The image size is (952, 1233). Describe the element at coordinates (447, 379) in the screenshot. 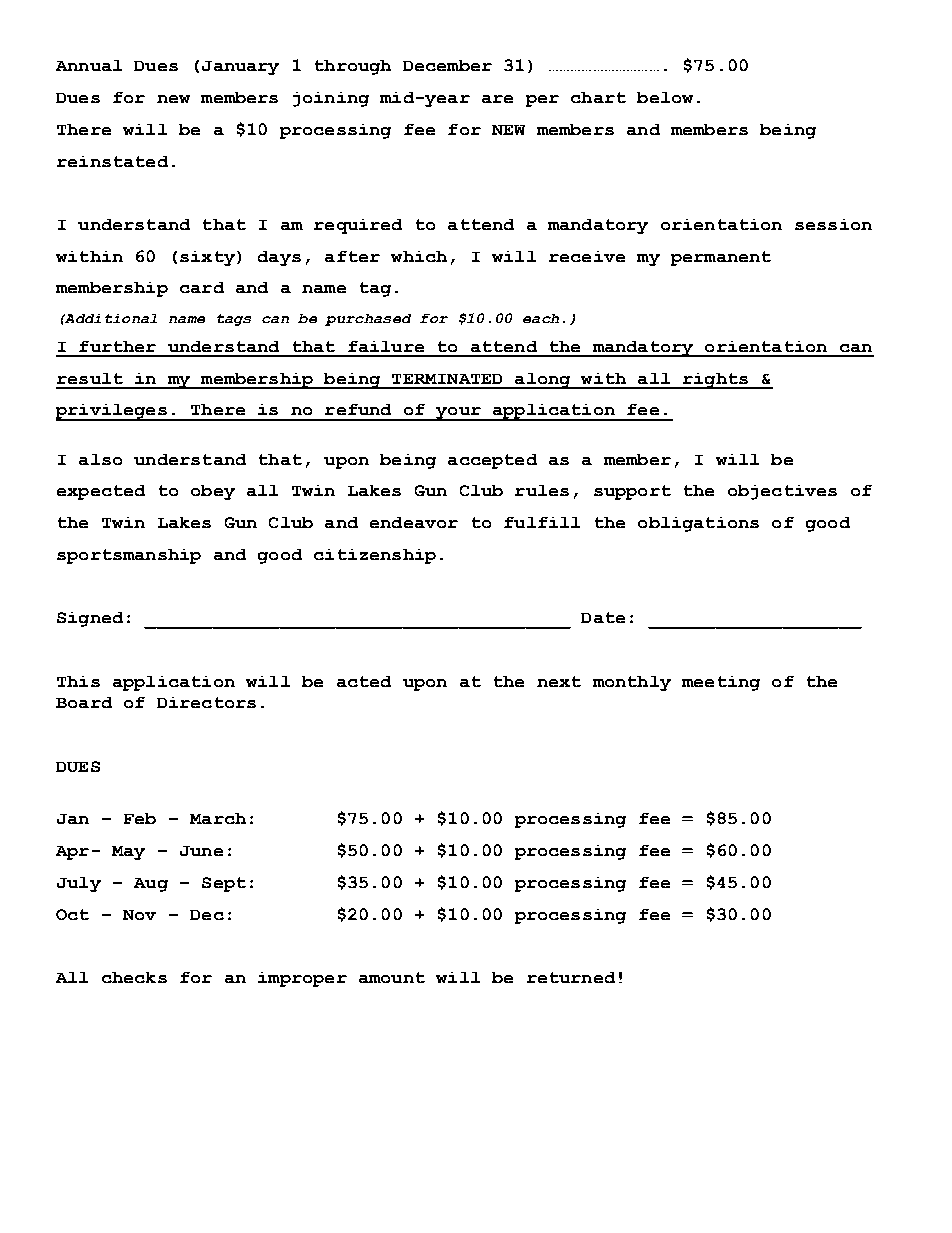

I see `TERMINATED` at that location.
